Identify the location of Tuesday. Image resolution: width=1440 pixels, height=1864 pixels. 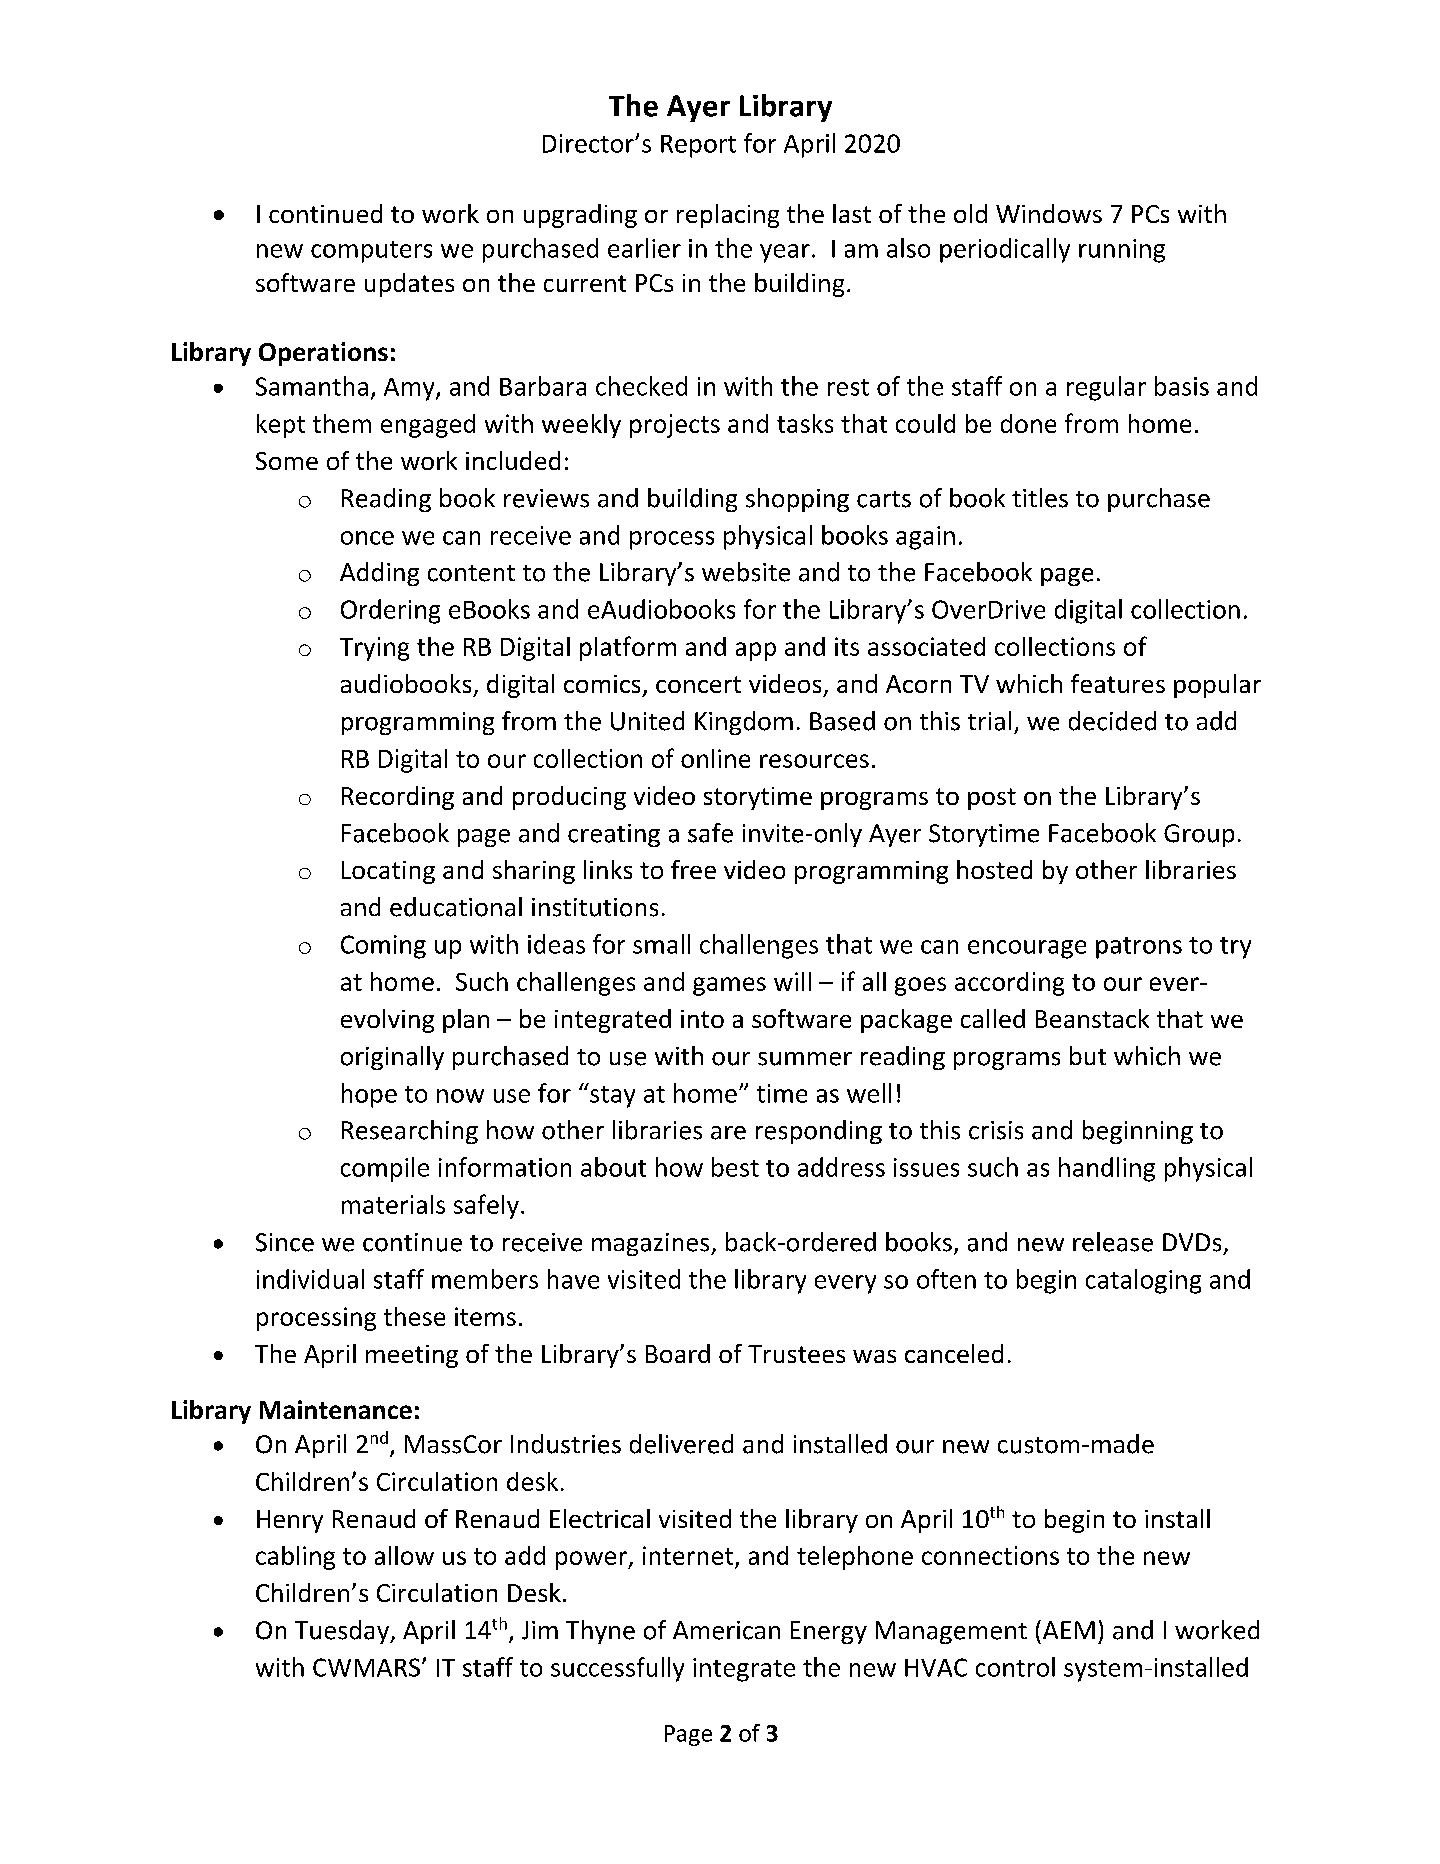
(343, 1632).
